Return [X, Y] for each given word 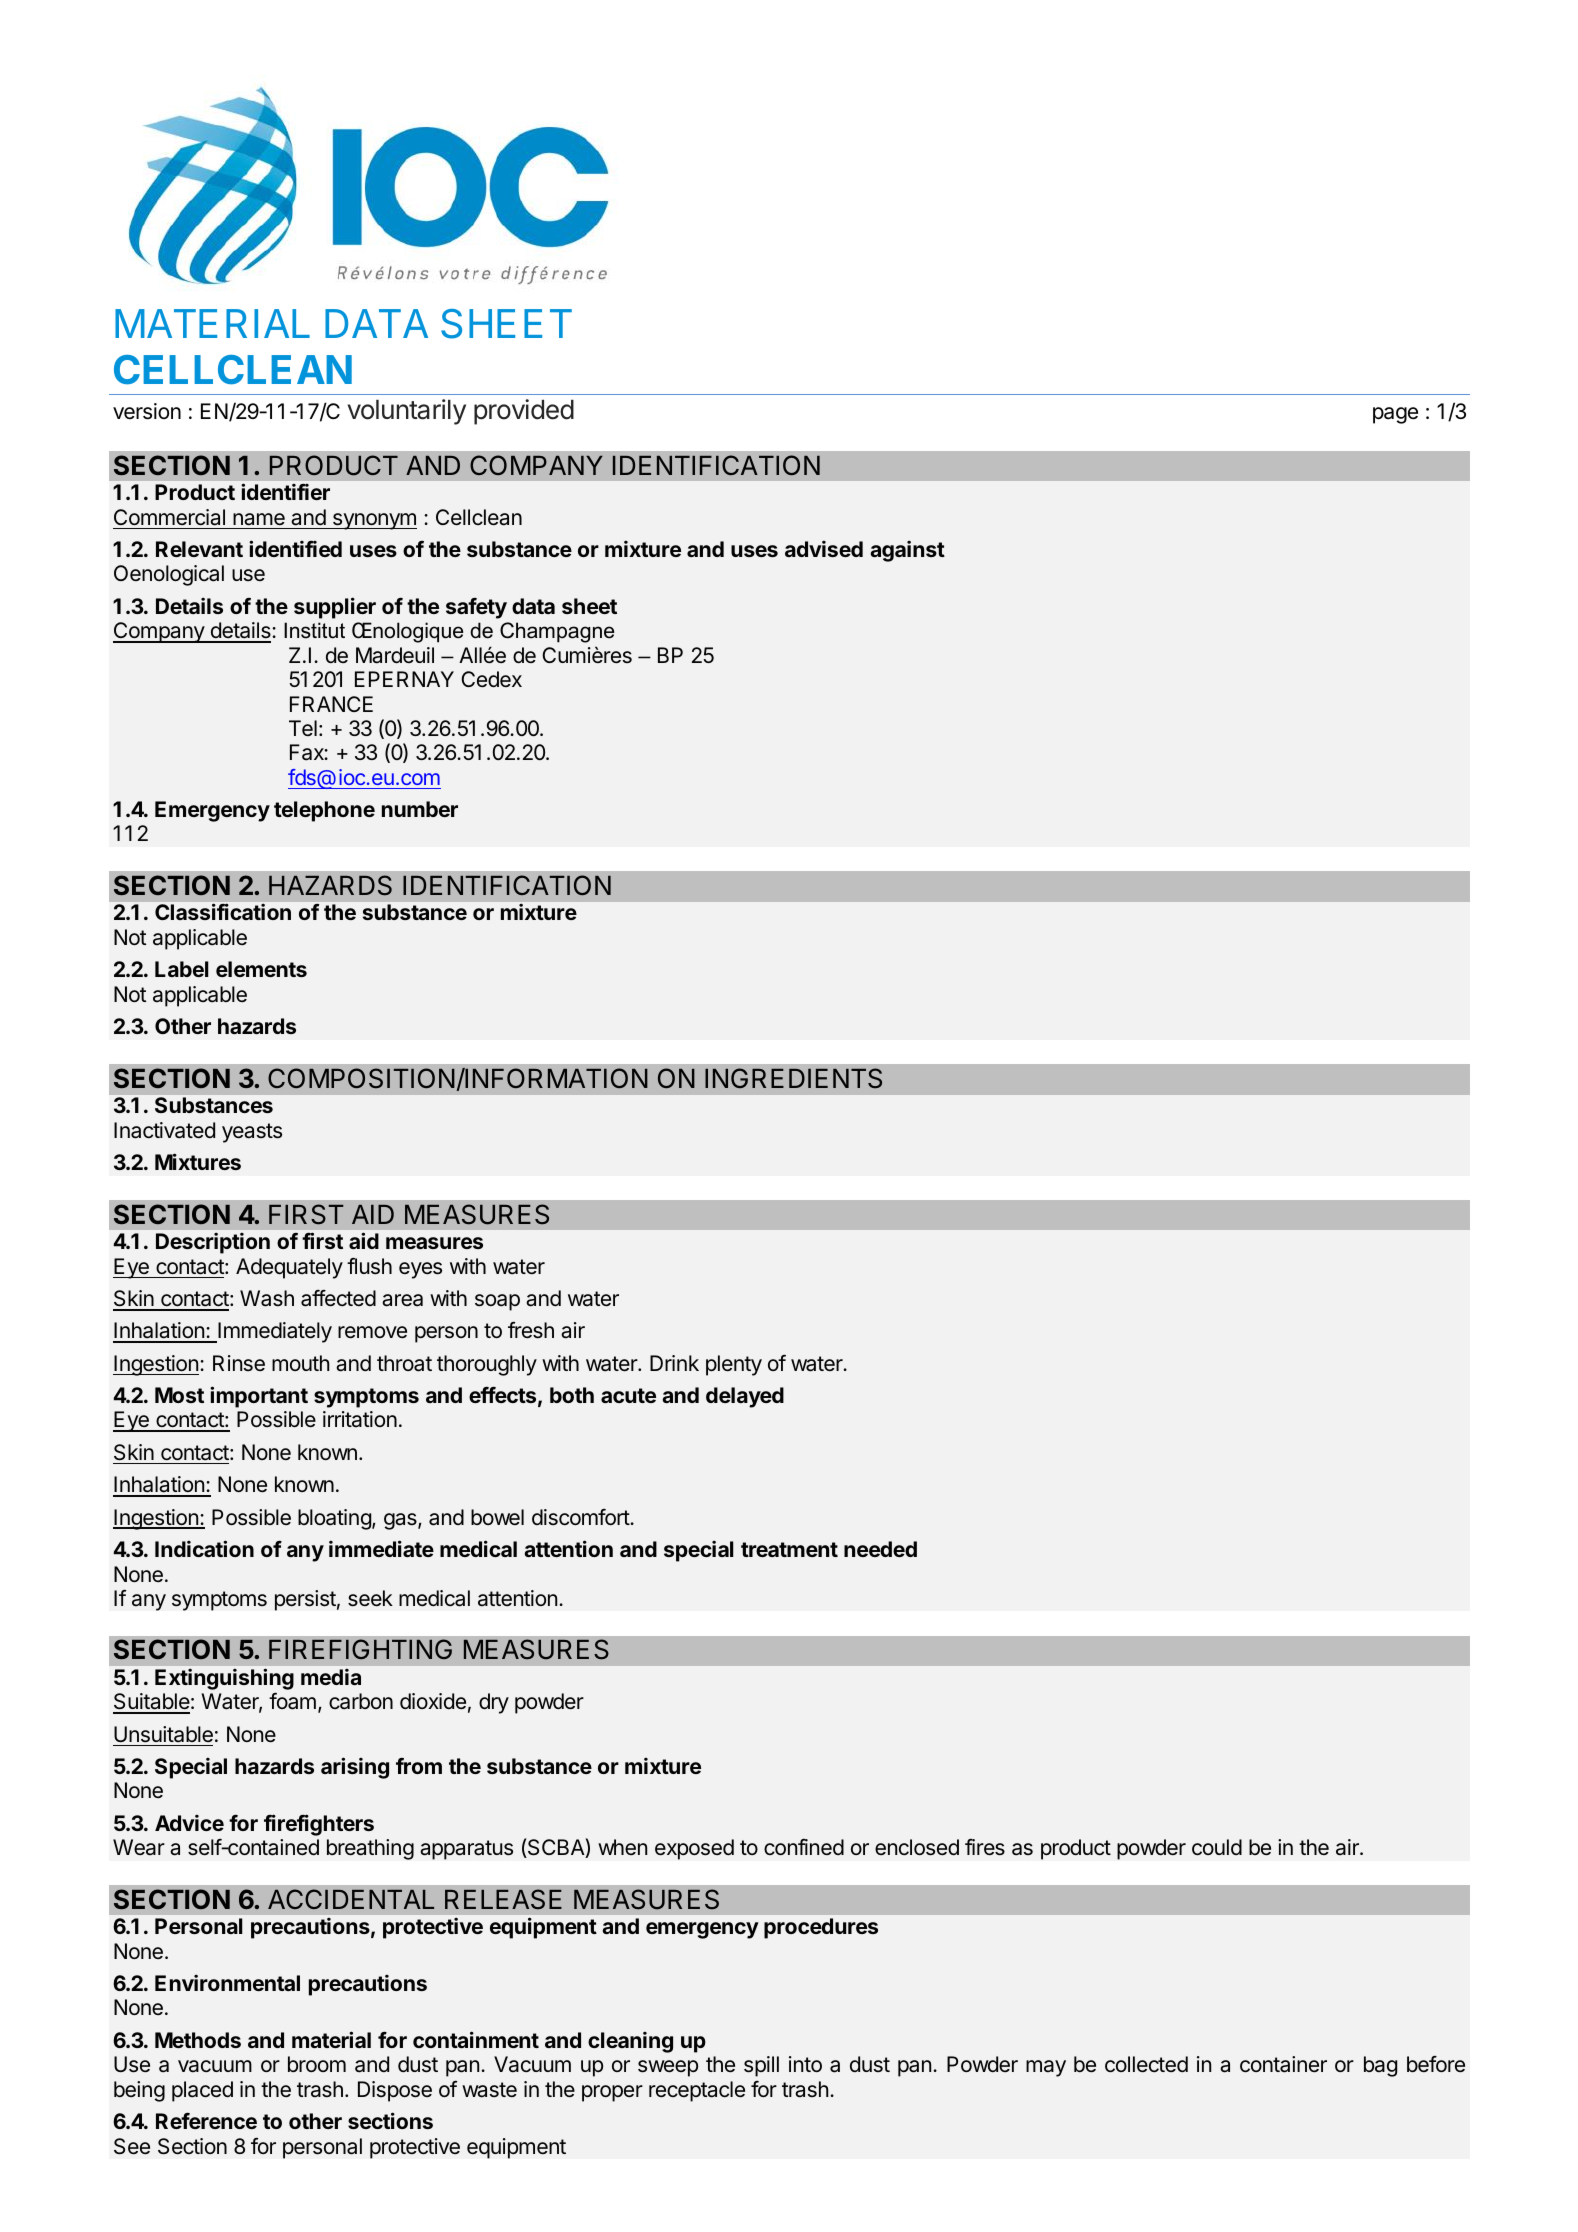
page [1395, 415]
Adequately [289, 1268]
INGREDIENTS [793, 1078]
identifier [285, 491]
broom [317, 2064]
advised [824, 548]
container [1283, 2064]
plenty [734, 1365]
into [805, 2064]
